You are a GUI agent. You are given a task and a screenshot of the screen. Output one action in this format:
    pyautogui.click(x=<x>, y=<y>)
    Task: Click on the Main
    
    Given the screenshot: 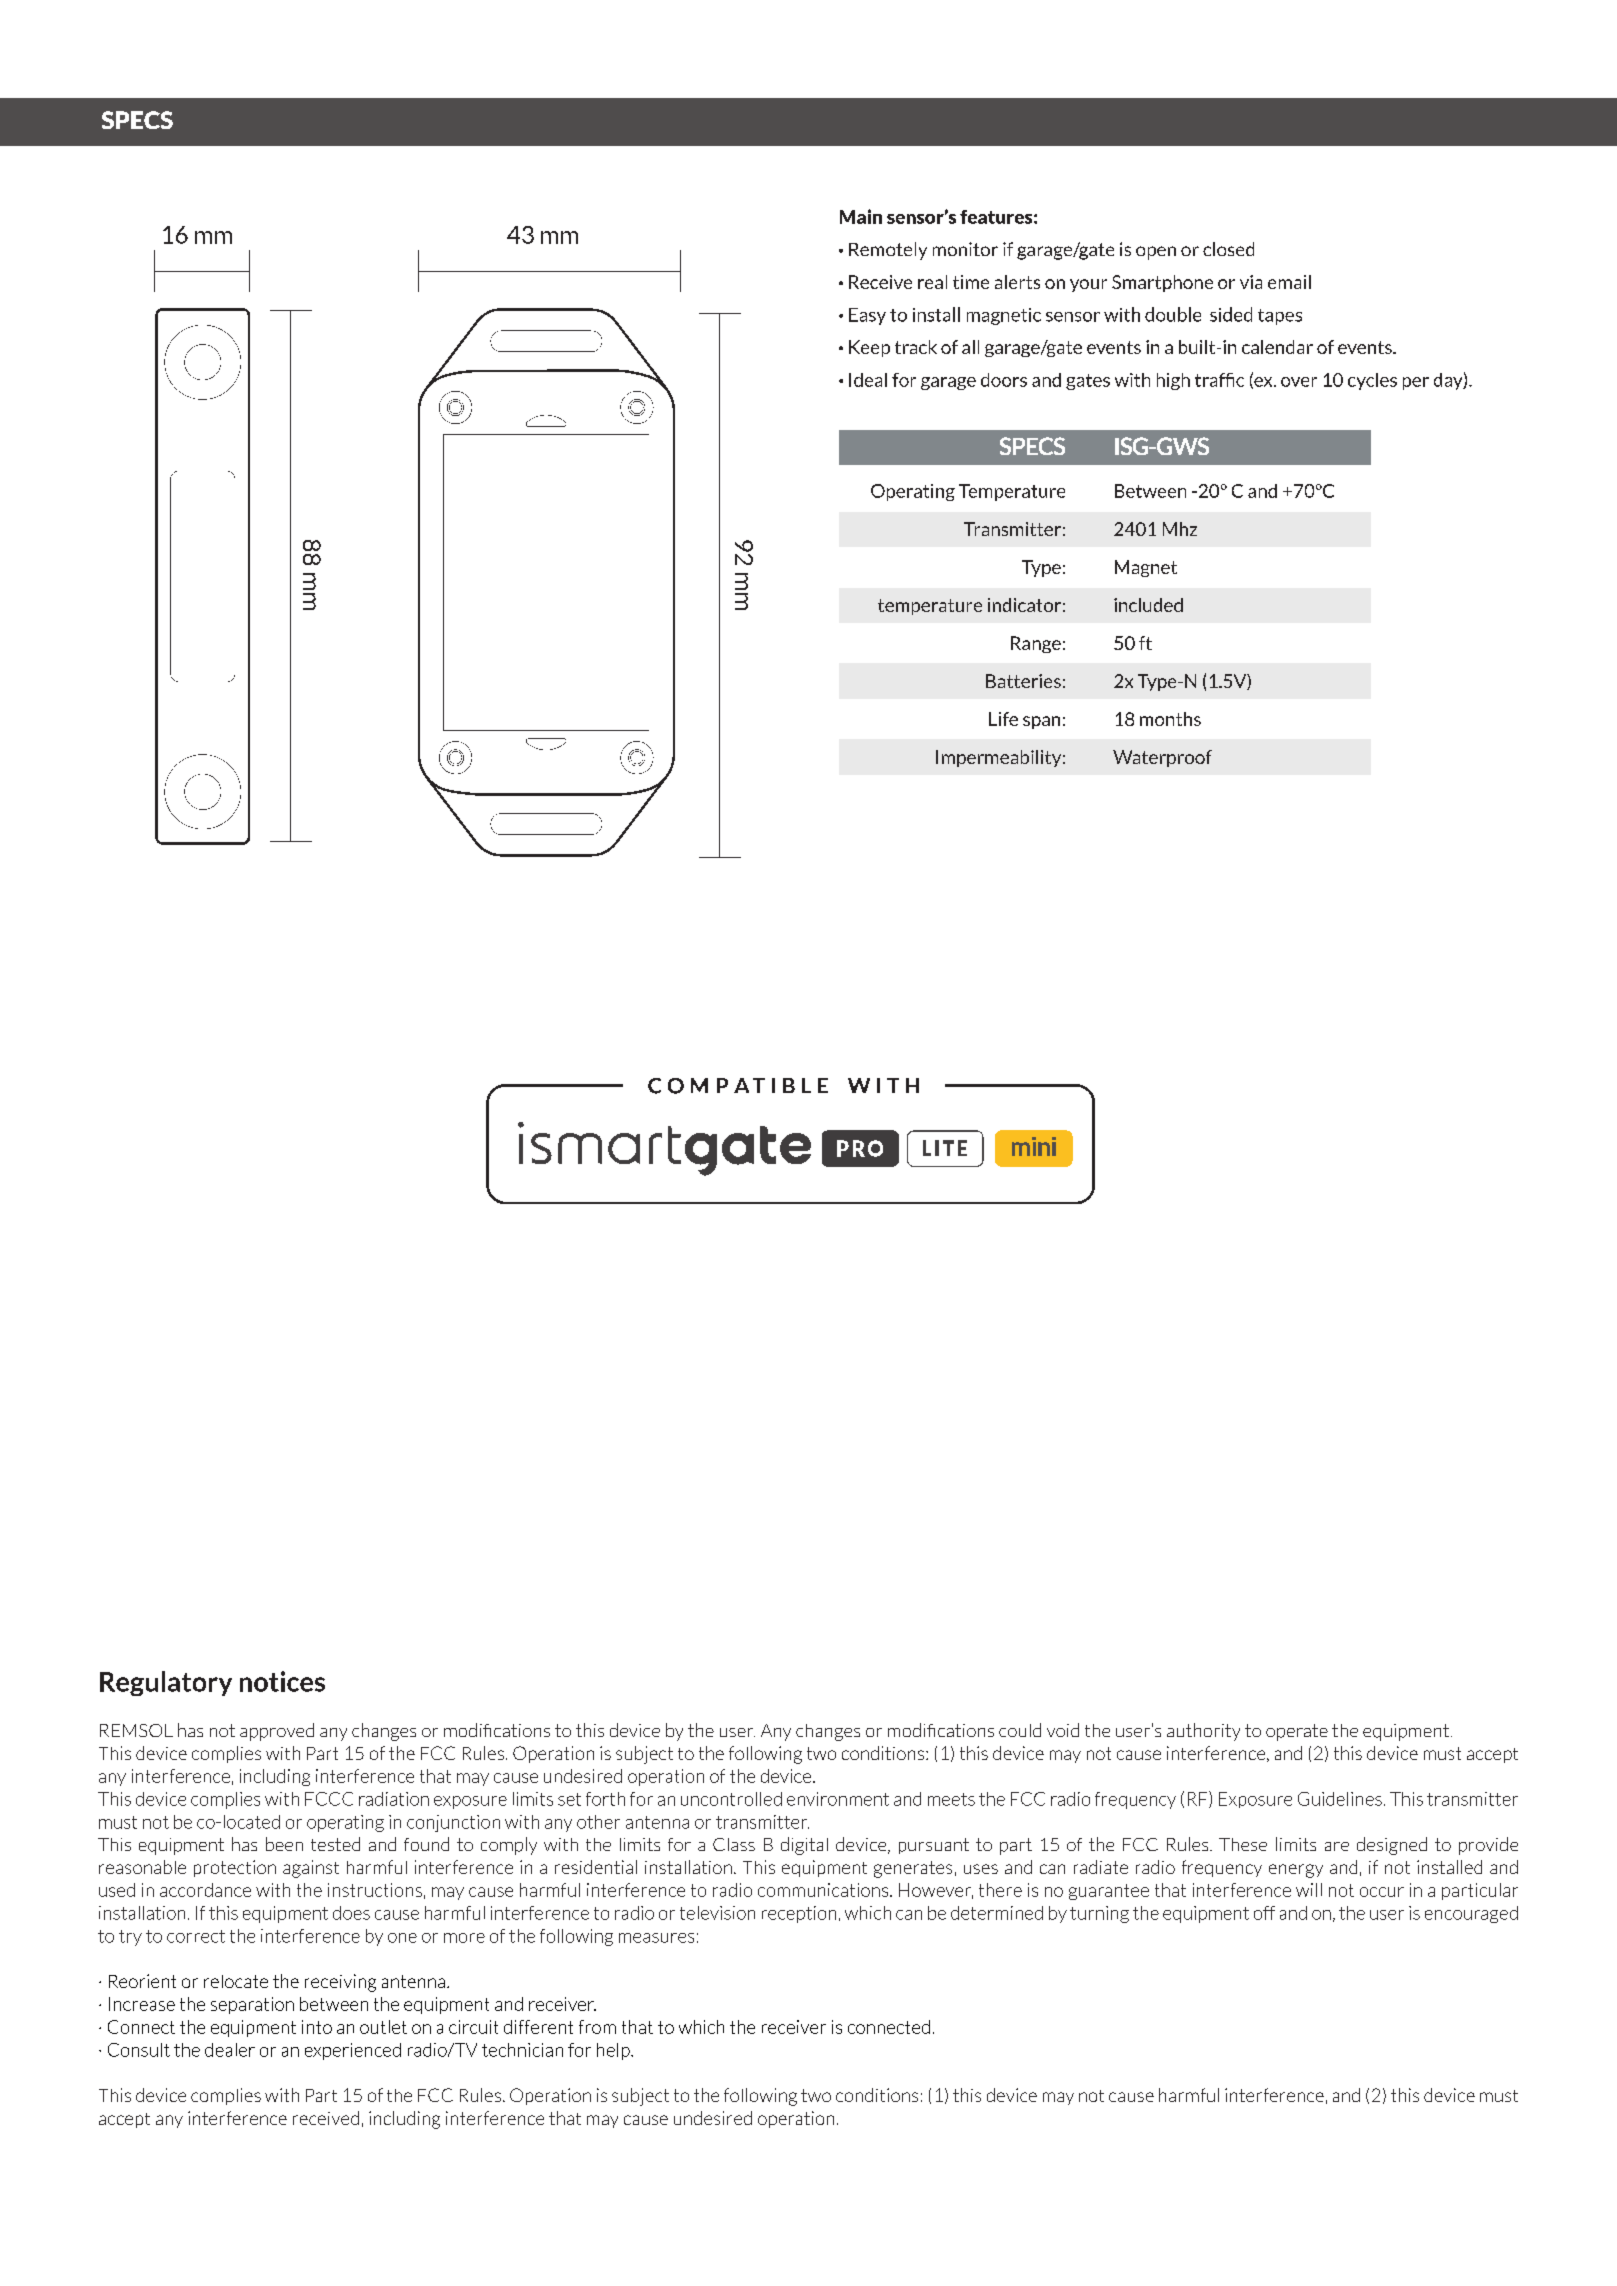 What is the action you would take?
    pyautogui.click(x=861, y=216)
